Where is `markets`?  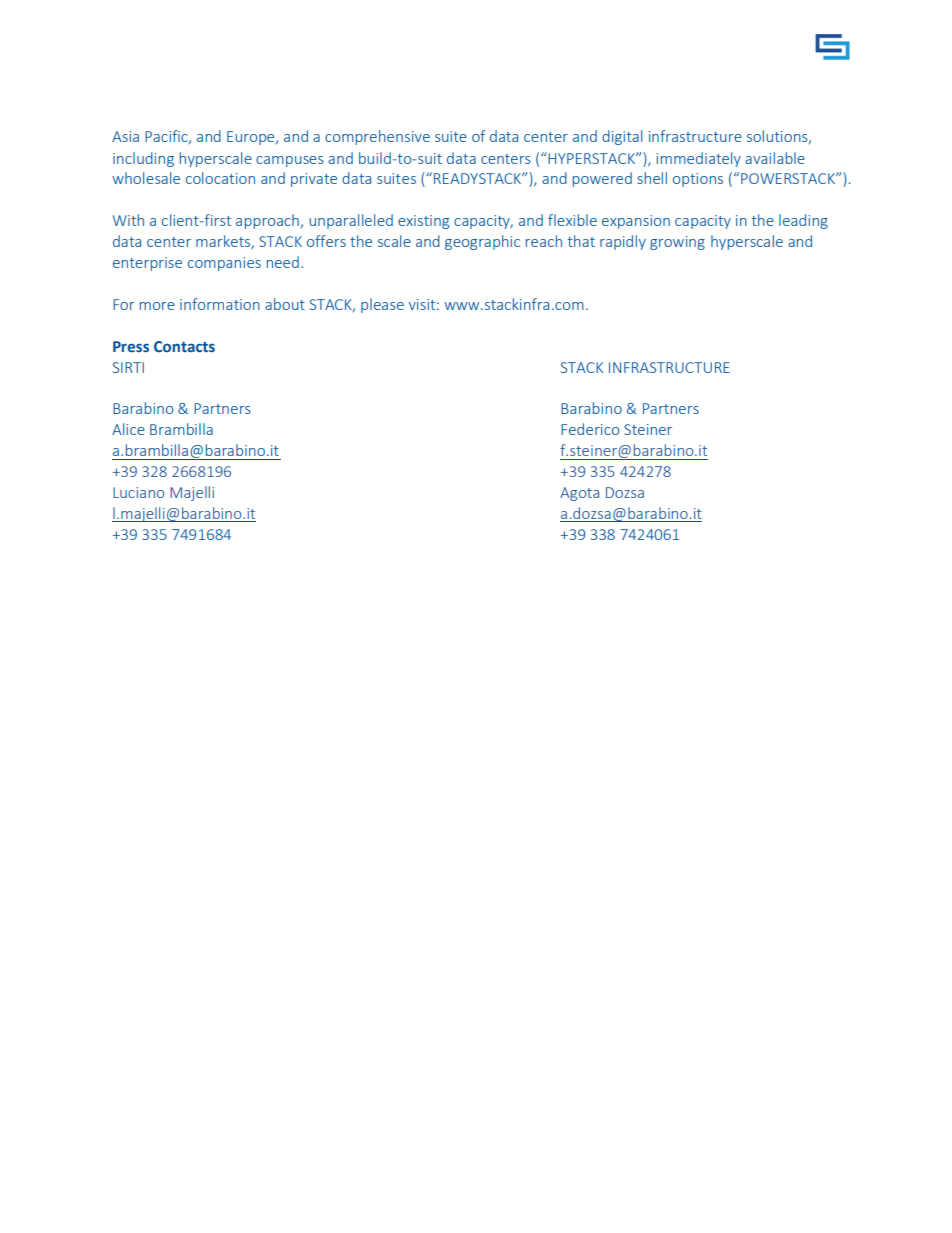
markets is located at coordinates (224, 242).
